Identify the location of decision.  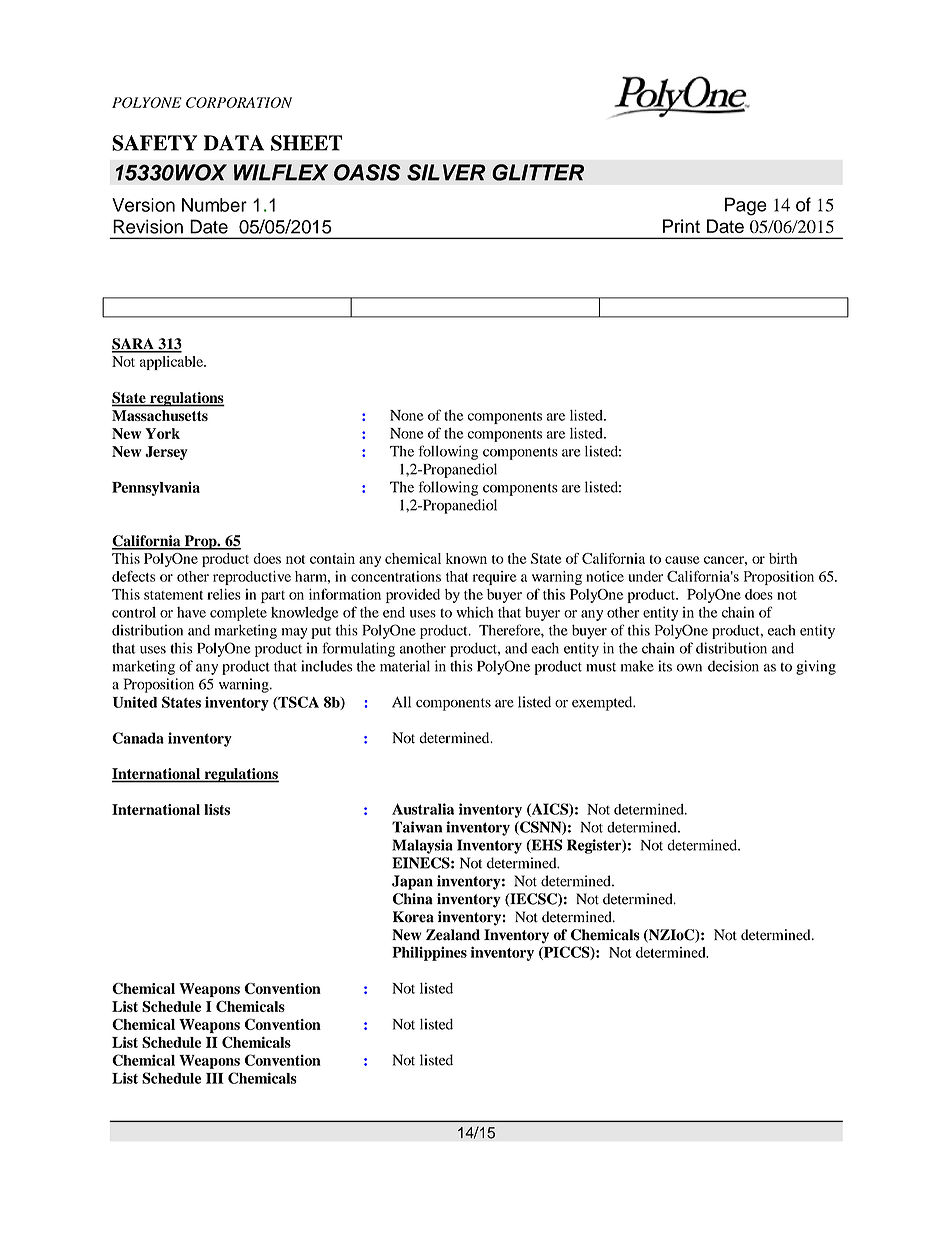
(733, 666).
